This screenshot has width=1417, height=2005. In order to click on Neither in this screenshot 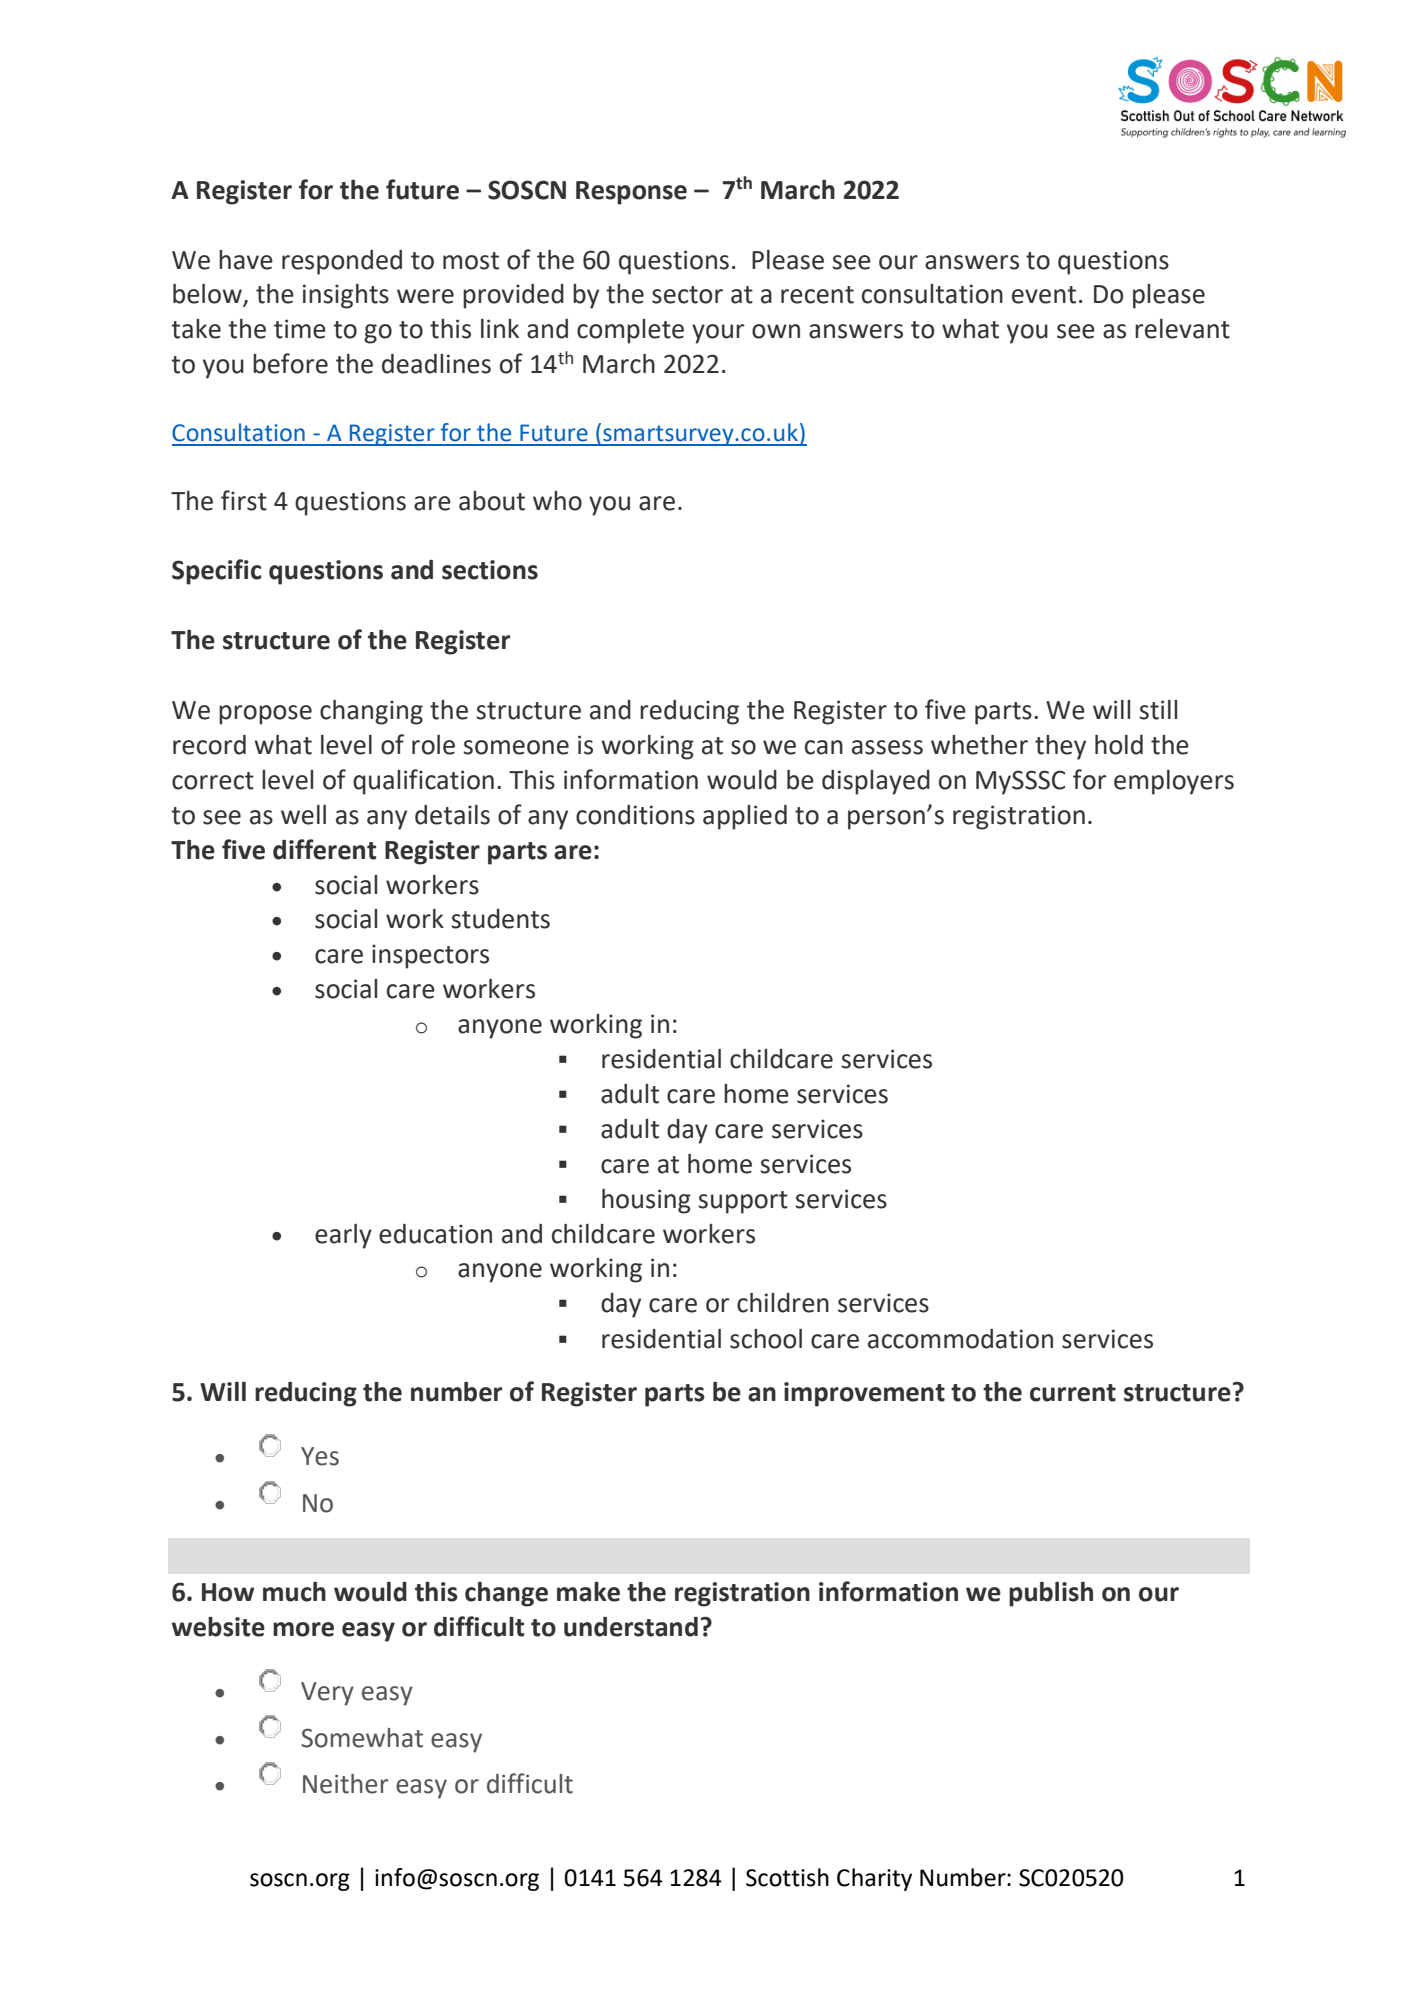, I will do `click(345, 1784)`.
